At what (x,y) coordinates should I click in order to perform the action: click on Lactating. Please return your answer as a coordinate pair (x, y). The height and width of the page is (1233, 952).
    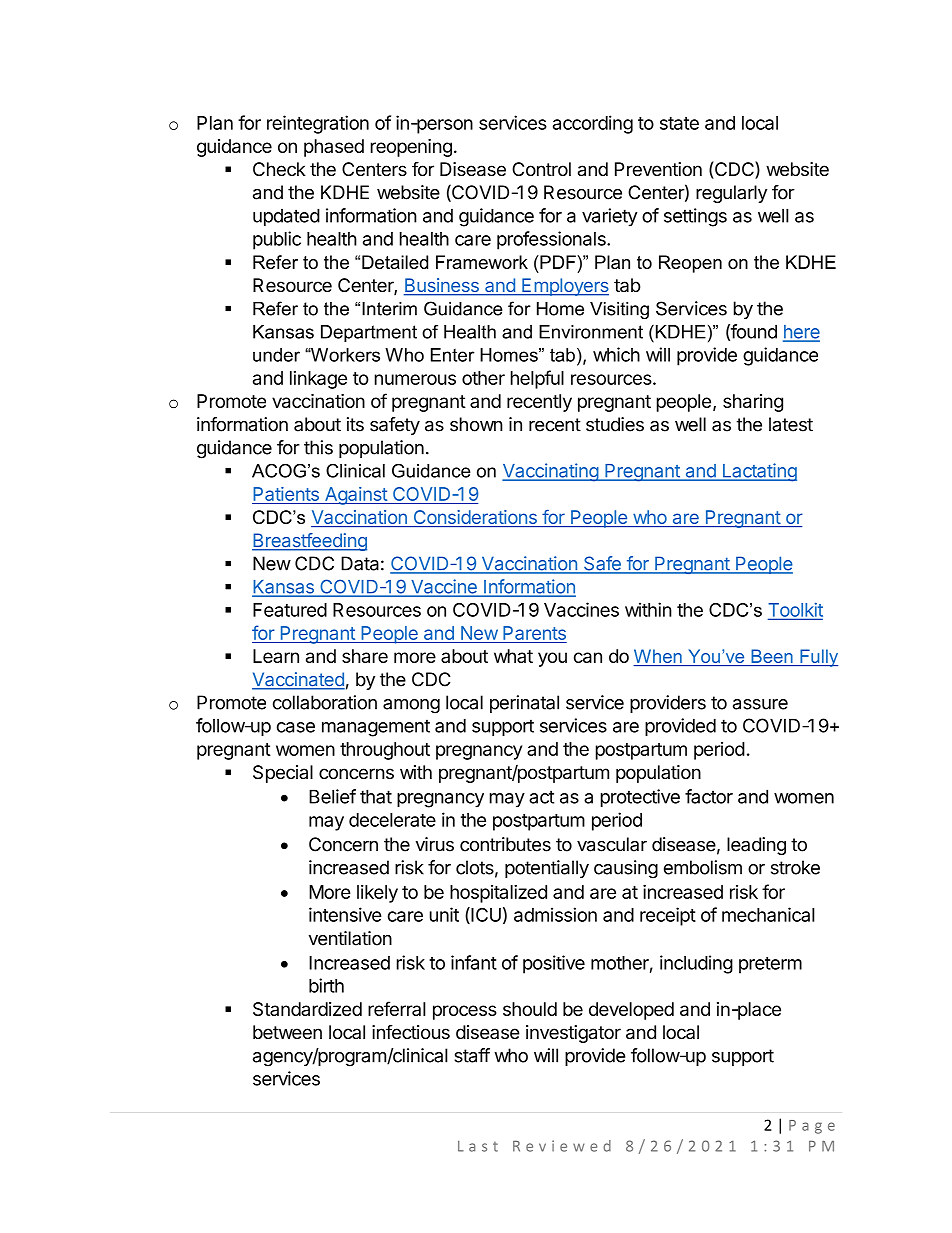
    Looking at the image, I should click on (758, 472).
